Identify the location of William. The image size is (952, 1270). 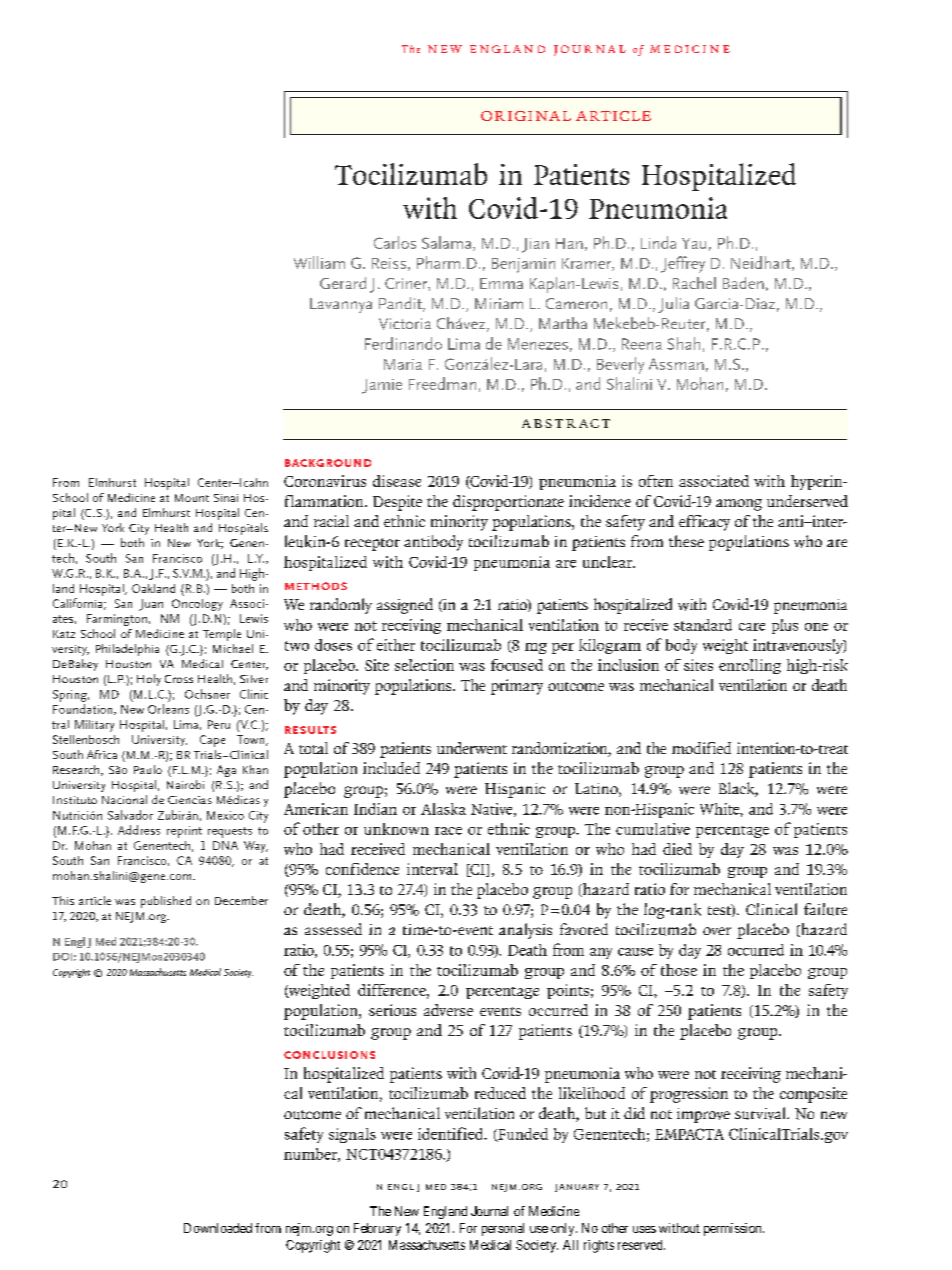
(319, 262).
